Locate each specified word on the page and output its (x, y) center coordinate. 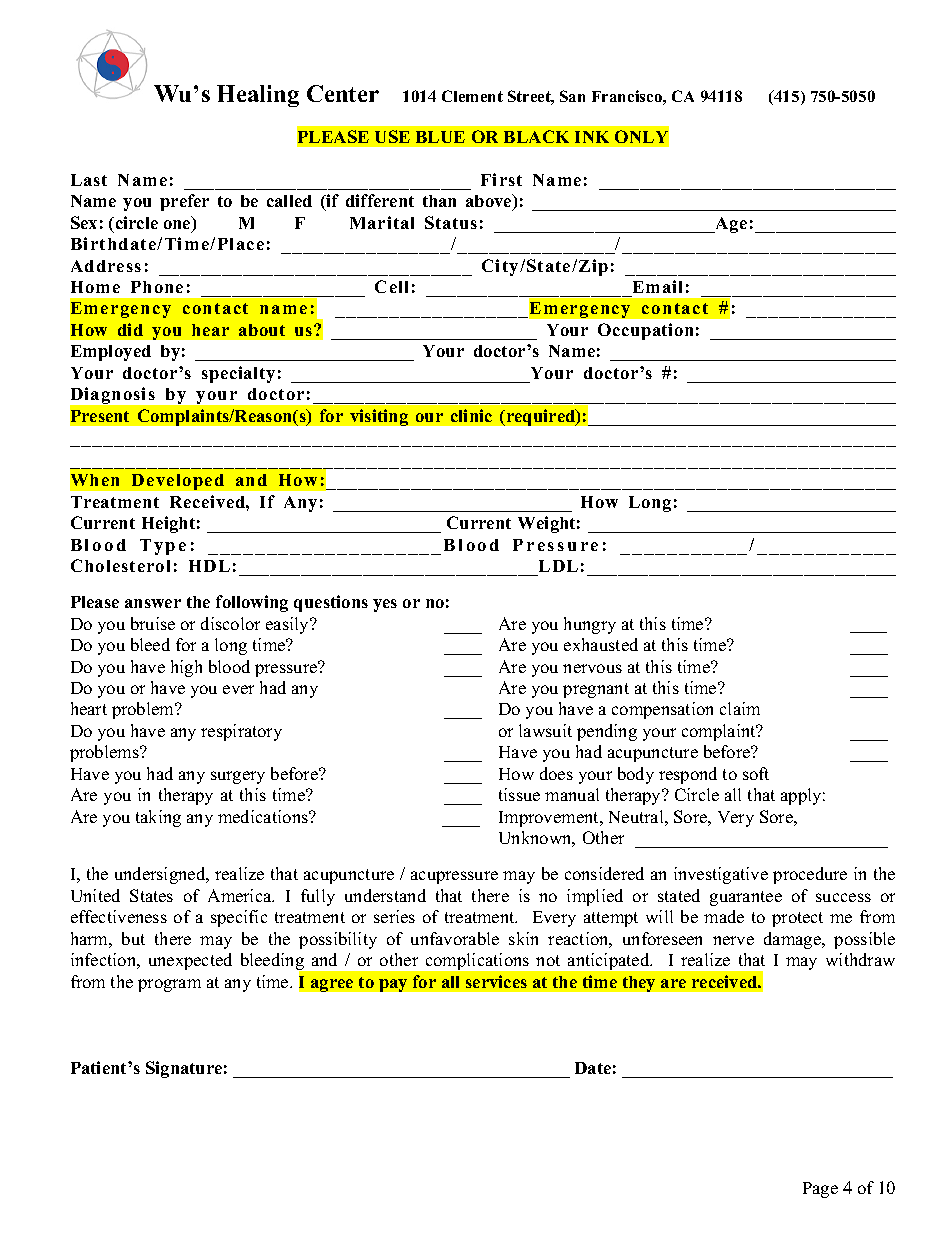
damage (793, 940)
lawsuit (545, 730)
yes (385, 605)
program (169, 985)
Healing (258, 96)
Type (163, 547)
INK (592, 137)
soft (756, 773)
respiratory (241, 732)
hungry (590, 625)
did (130, 329)
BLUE (440, 137)
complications (477, 961)
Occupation (645, 331)
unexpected (190, 961)
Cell (391, 286)
